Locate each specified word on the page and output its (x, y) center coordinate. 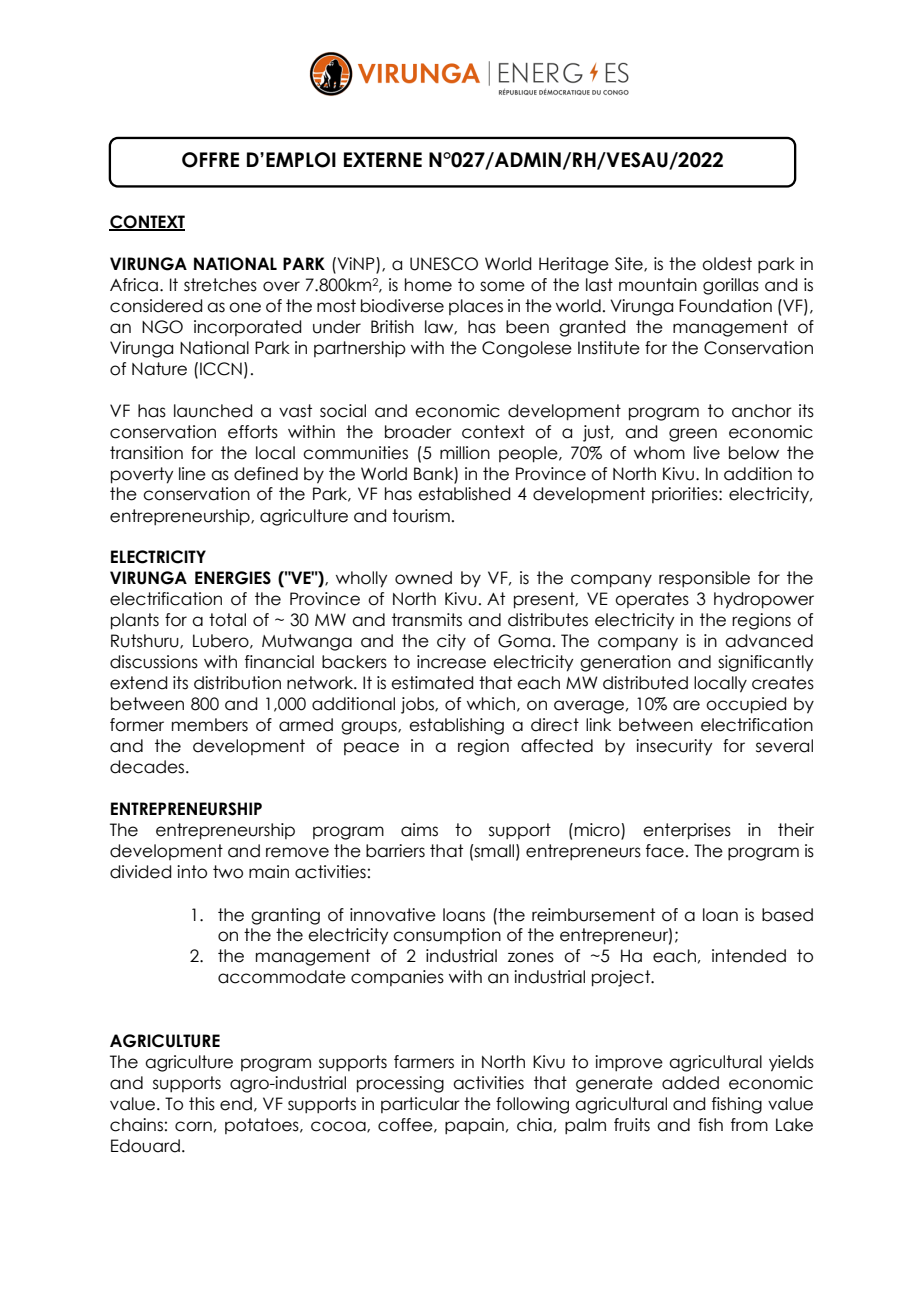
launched (213, 411)
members (210, 725)
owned (423, 578)
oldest (727, 264)
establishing (456, 726)
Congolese (527, 349)
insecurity (674, 747)
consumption (447, 936)
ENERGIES (233, 578)
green (693, 435)
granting (285, 916)
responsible (704, 579)
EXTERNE (383, 159)
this (202, 1104)
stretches (220, 285)
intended (749, 956)
